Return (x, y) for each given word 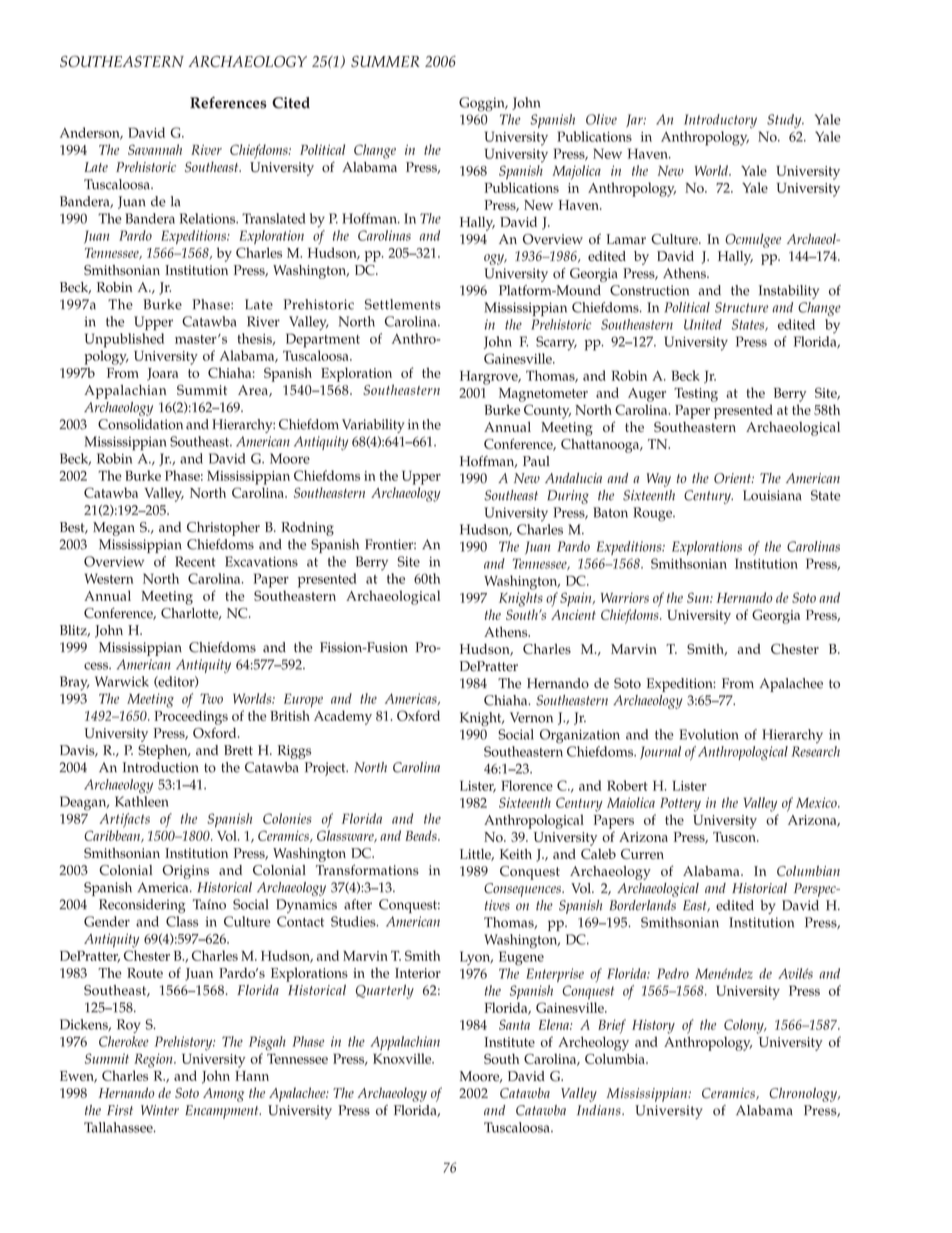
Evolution (708, 734)
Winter (160, 1110)
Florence (527, 785)
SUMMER (385, 61)
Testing (696, 395)
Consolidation (140, 424)
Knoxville (403, 1058)
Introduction (161, 767)
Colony (745, 1026)
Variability (373, 426)
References (228, 103)
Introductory (720, 121)
